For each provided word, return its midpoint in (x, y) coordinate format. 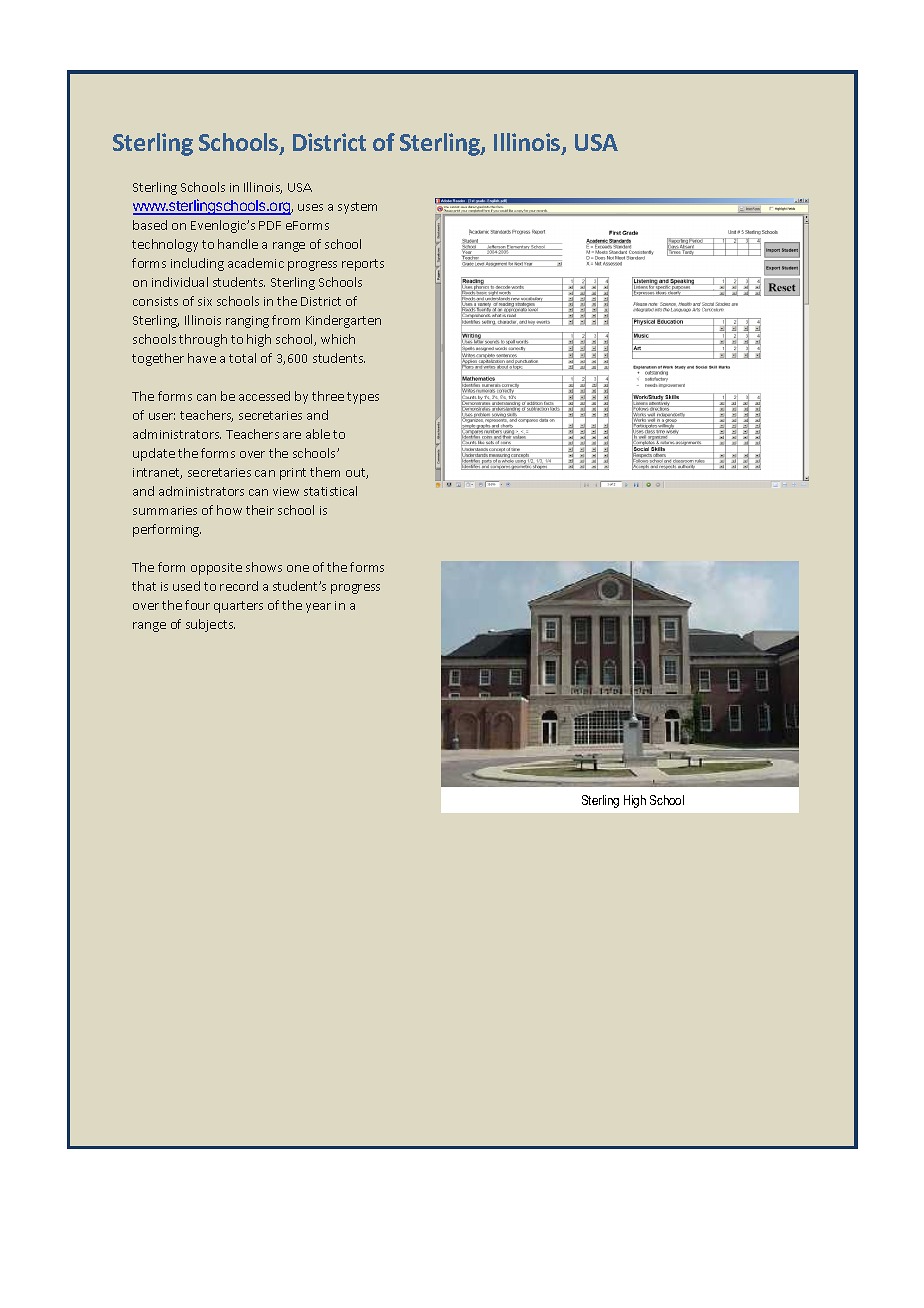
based (150, 225)
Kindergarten (343, 321)
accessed (264, 396)
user (162, 416)
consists (155, 301)
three (328, 396)
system (357, 208)
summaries (165, 510)
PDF (270, 225)
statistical (330, 491)
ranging (247, 322)
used (186, 586)
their (260, 510)
